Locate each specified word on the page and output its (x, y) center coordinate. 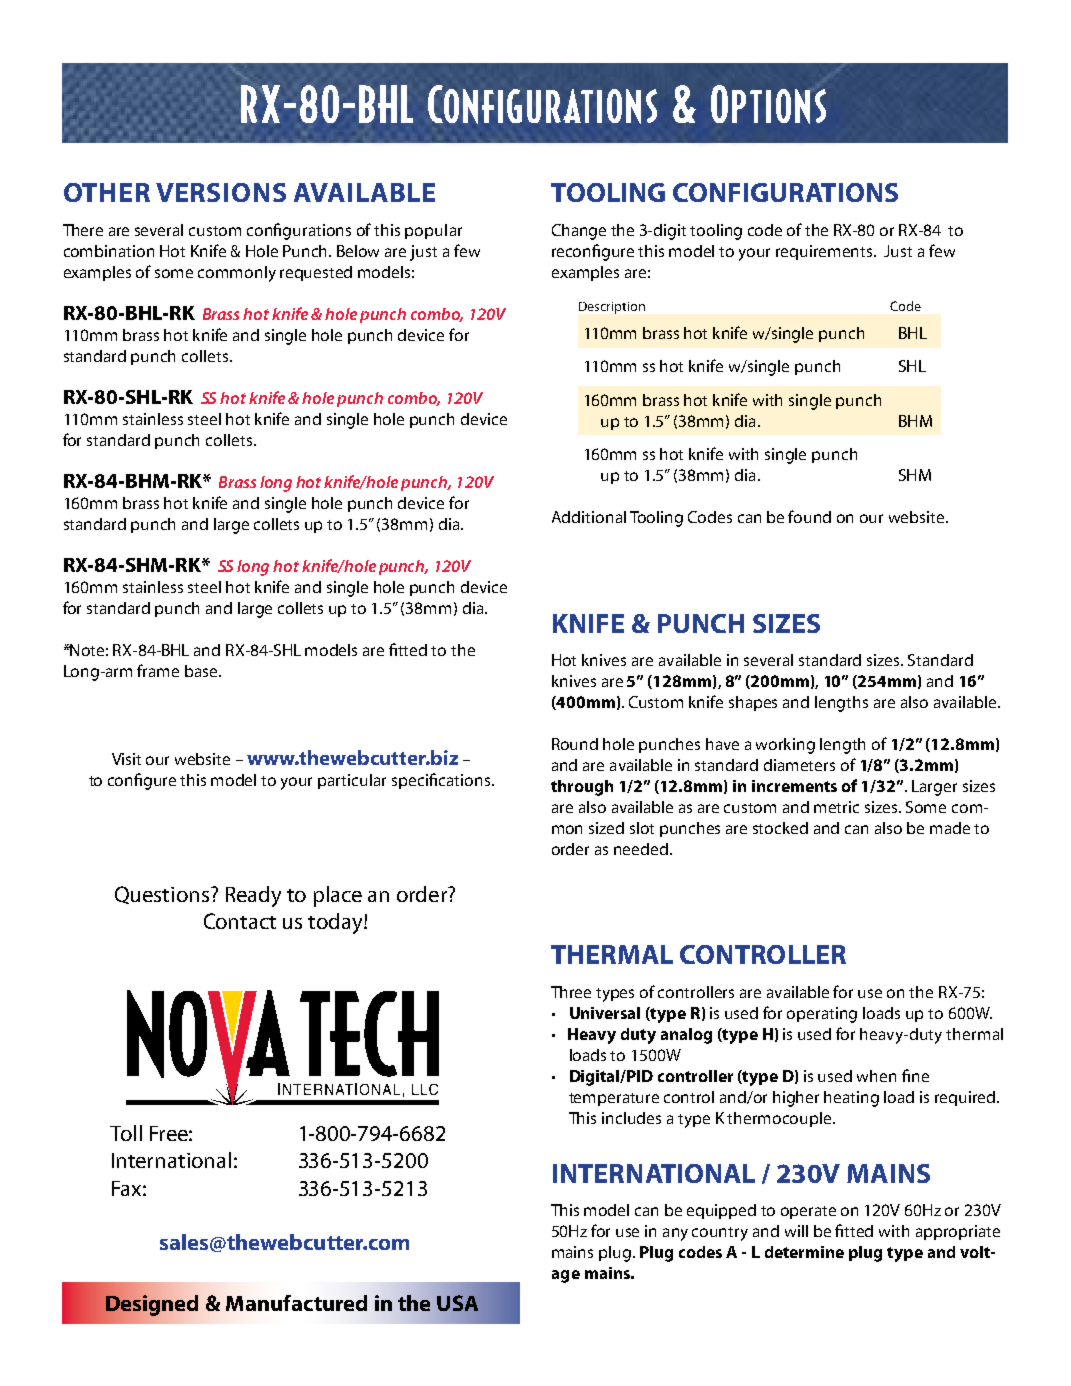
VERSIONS (221, 192)
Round (575, 744)
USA (457, 1303)
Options (768, 104)
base (202, 671)
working (785, 746)
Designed (152, 1305)
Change (579, 232)
